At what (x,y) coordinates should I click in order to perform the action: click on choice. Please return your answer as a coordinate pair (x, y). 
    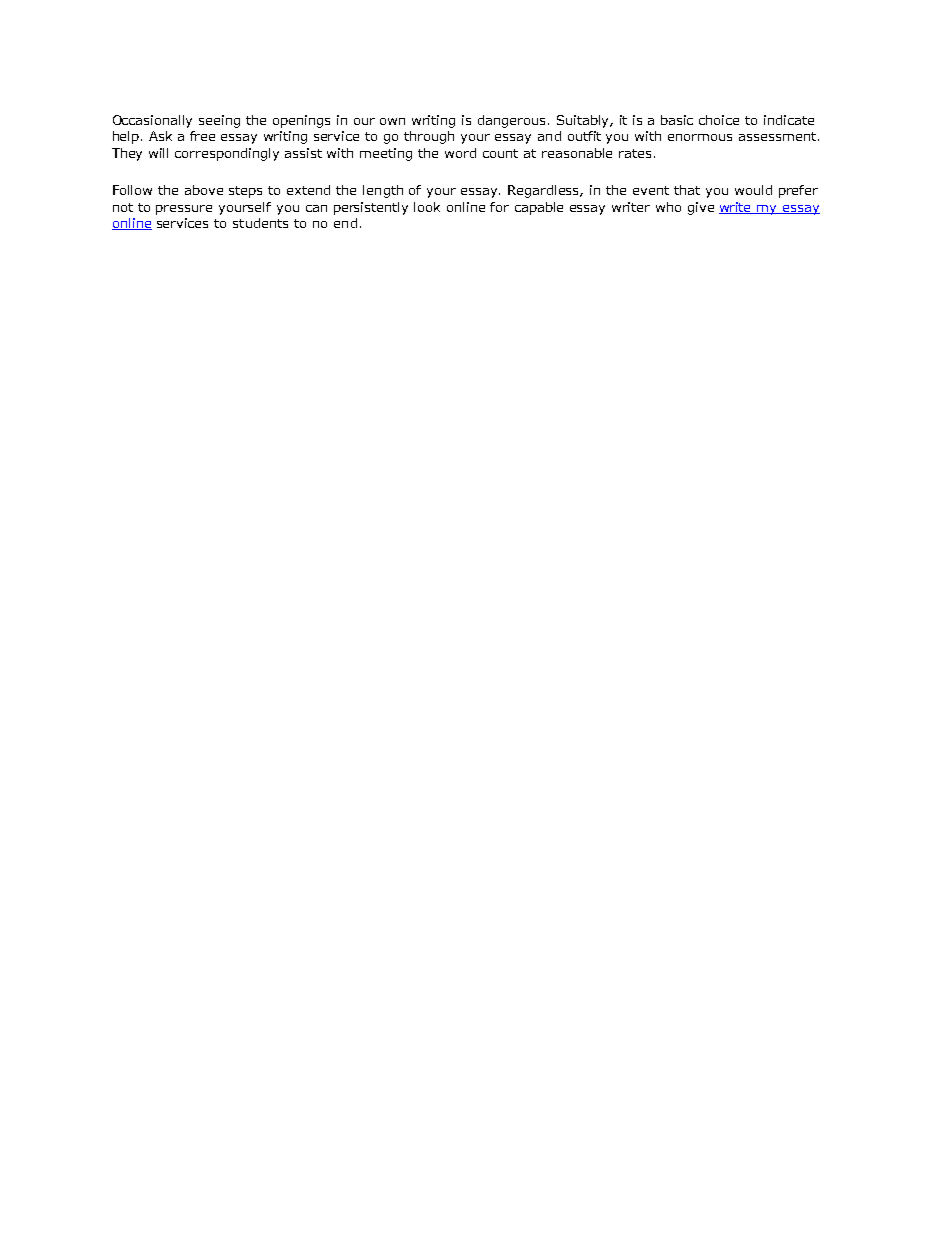
    Looking at the image, I should click on (719, 120).
